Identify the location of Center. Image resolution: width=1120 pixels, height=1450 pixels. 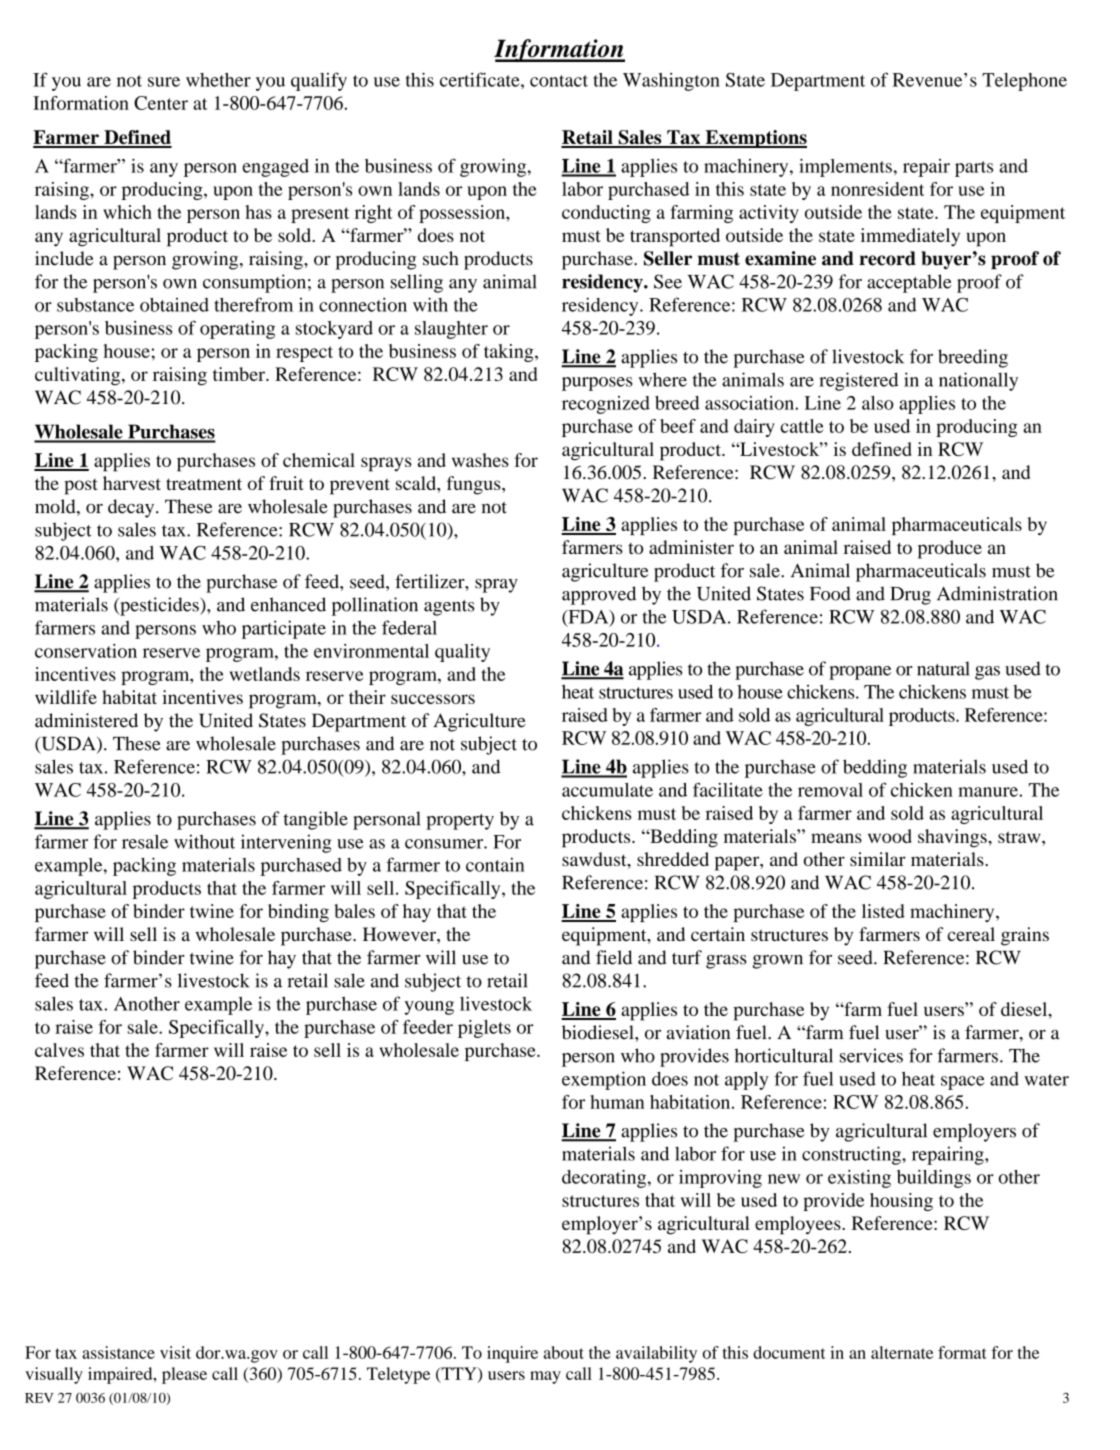
(161, 103).
